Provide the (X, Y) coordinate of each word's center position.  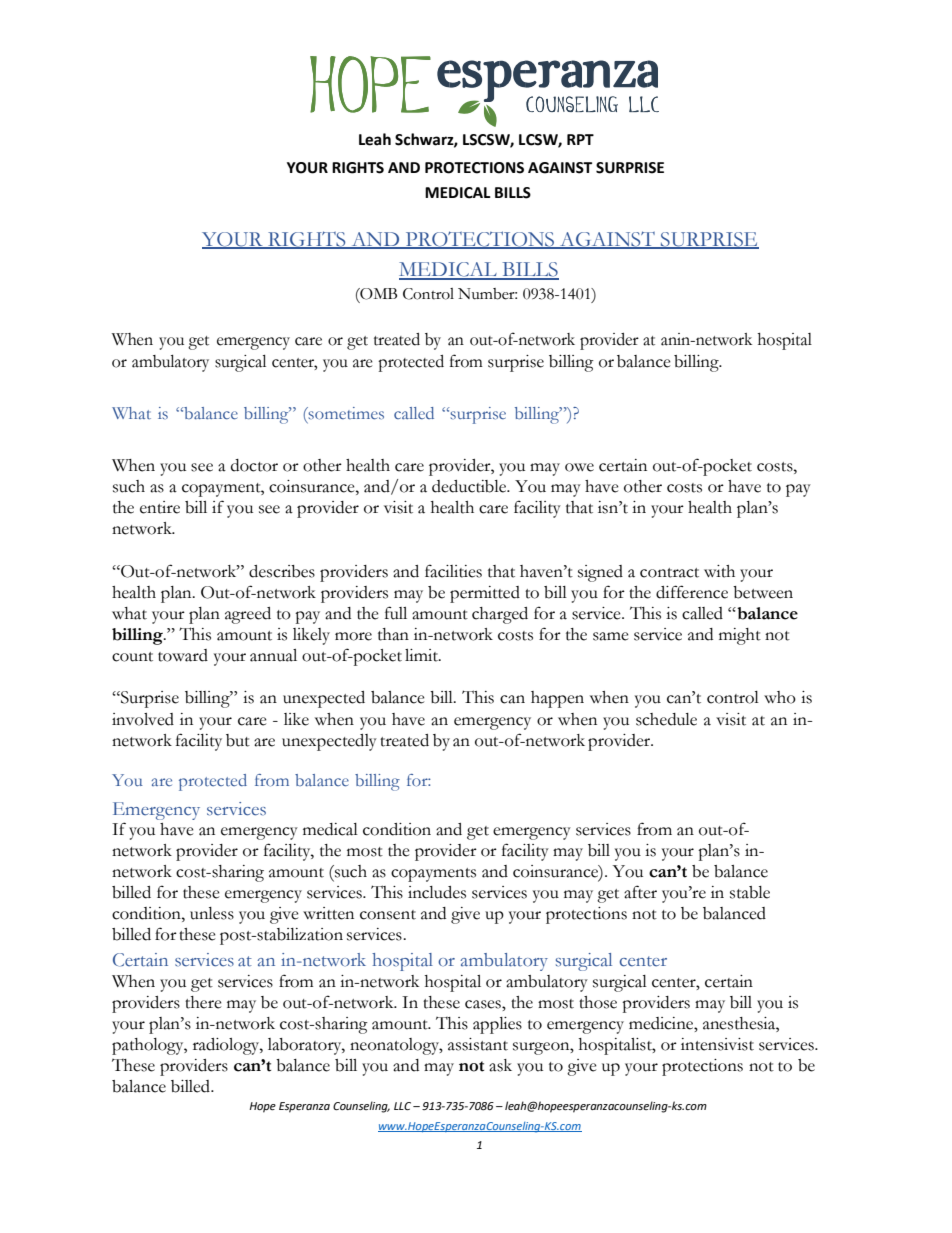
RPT (580, 139)
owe (579, 467)
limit (422, 655)
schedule (666, 719)
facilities (453, 571)
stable (750, 892)
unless (212, 913)
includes (437, 892)
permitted (485, 594)
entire (160, 507)
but (238, 740)
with (719, 571)
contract (669, 573)
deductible (470, 486)
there (203, 1002)
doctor (254, 465)
